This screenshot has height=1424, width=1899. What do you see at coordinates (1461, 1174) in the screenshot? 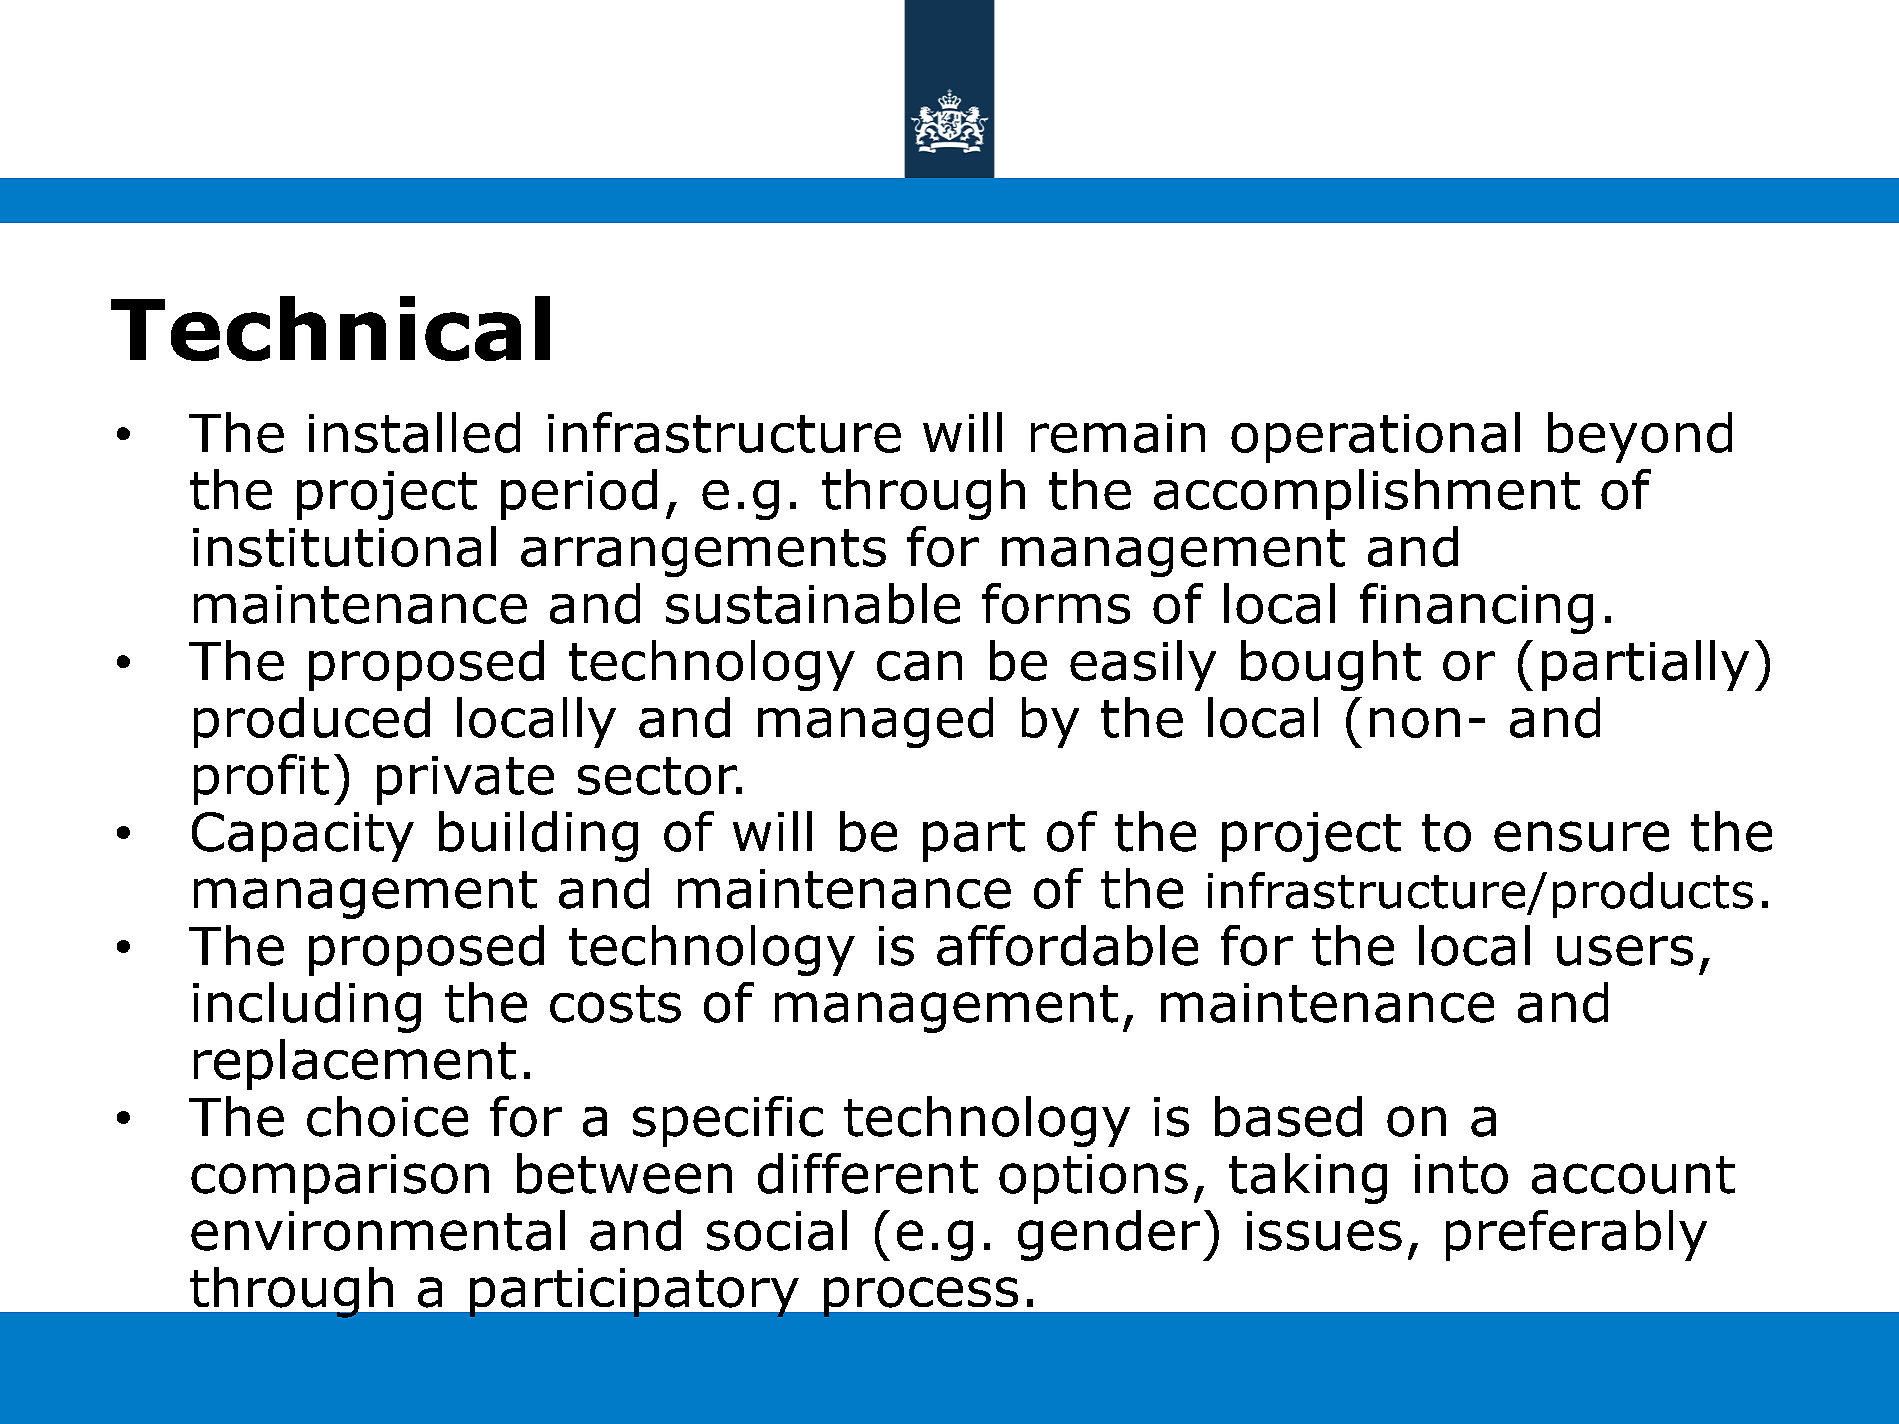
I see `into` at bounding box center [1461, 1174].
